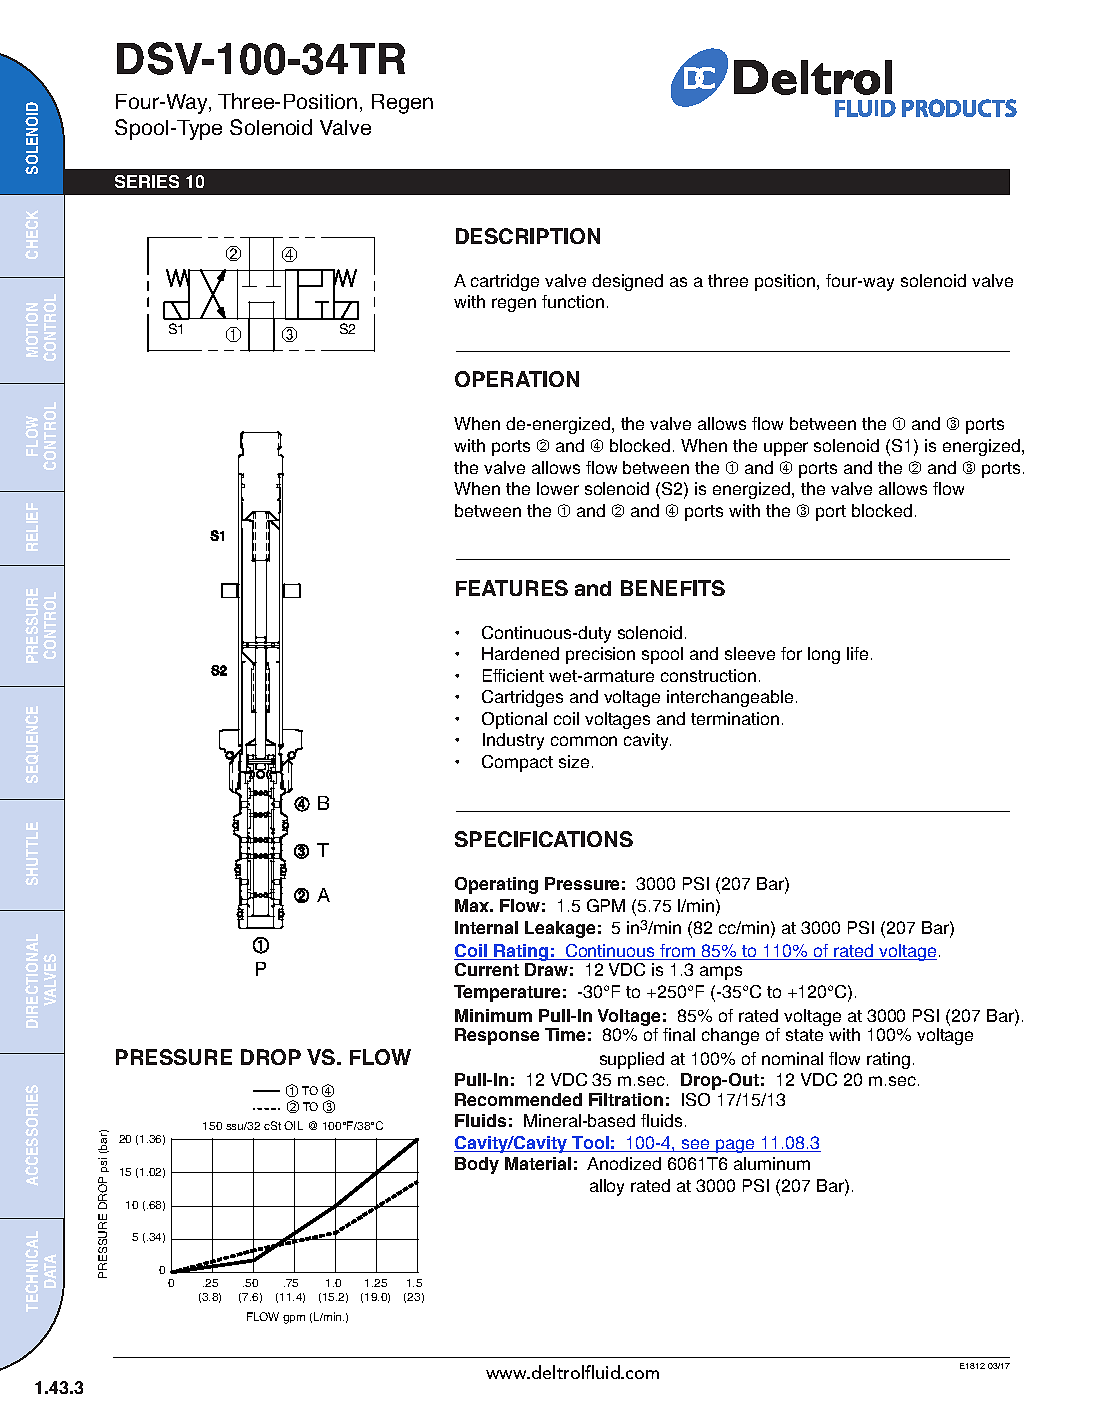 This screenshot has height=1422, width=1099. I want to click on Body, so click(477, 1165).
